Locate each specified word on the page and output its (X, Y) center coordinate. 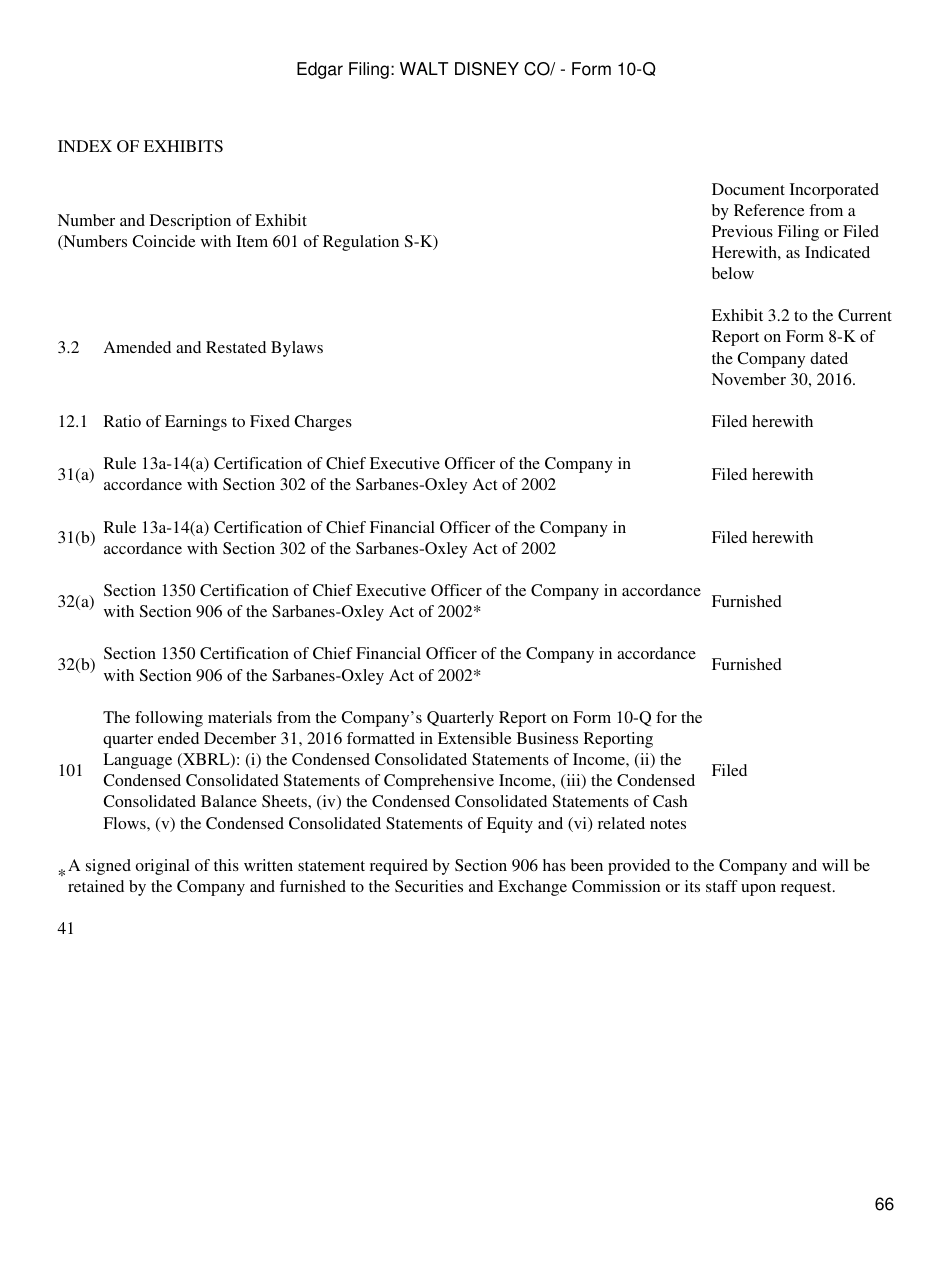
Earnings (196, 423)
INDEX (85, 146)
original (163, 867)
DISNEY (487, 69)
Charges (323, 423)
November (749, 379)
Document (748, 189)
